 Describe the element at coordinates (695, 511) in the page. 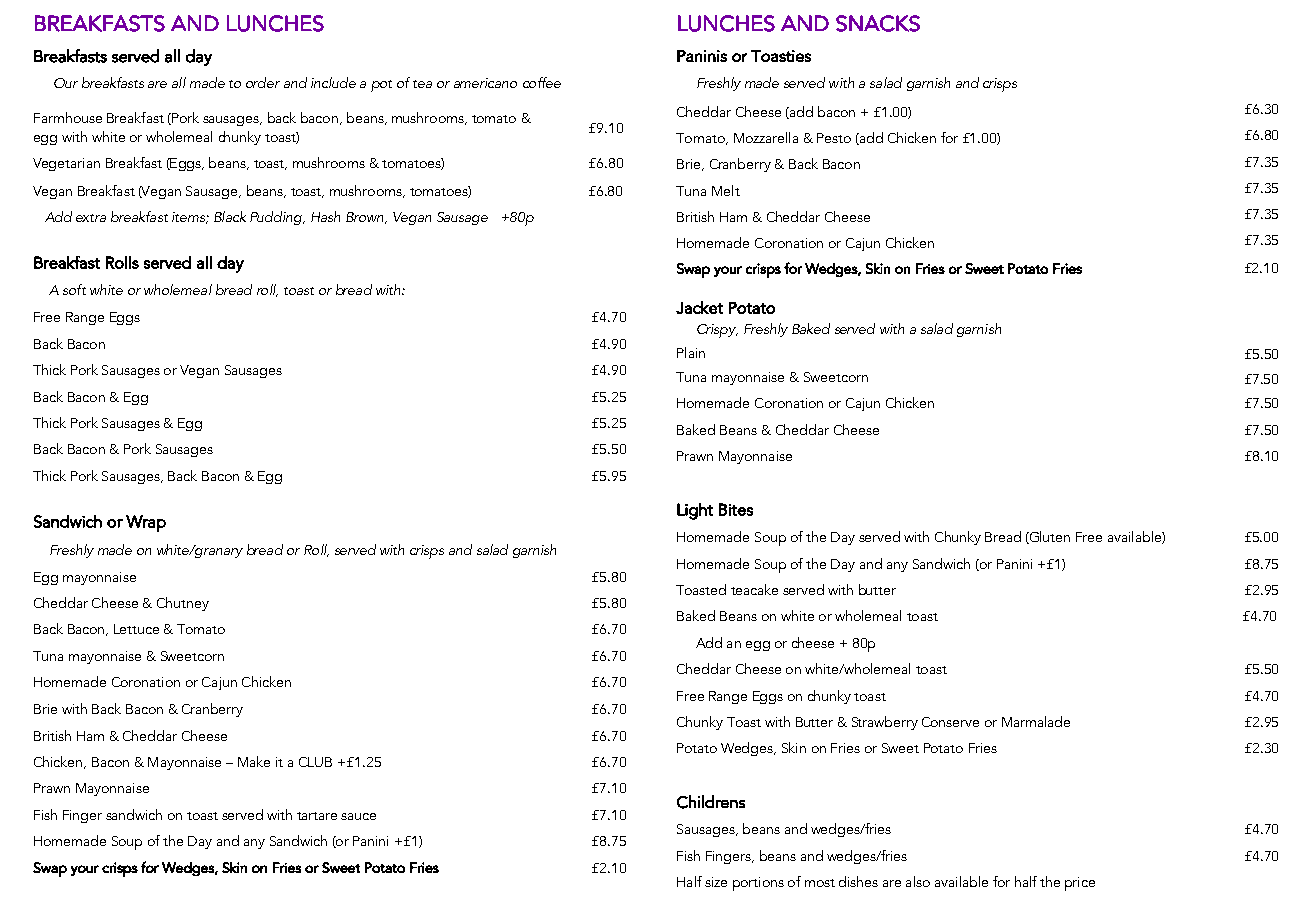

I see `Light` at that location.
